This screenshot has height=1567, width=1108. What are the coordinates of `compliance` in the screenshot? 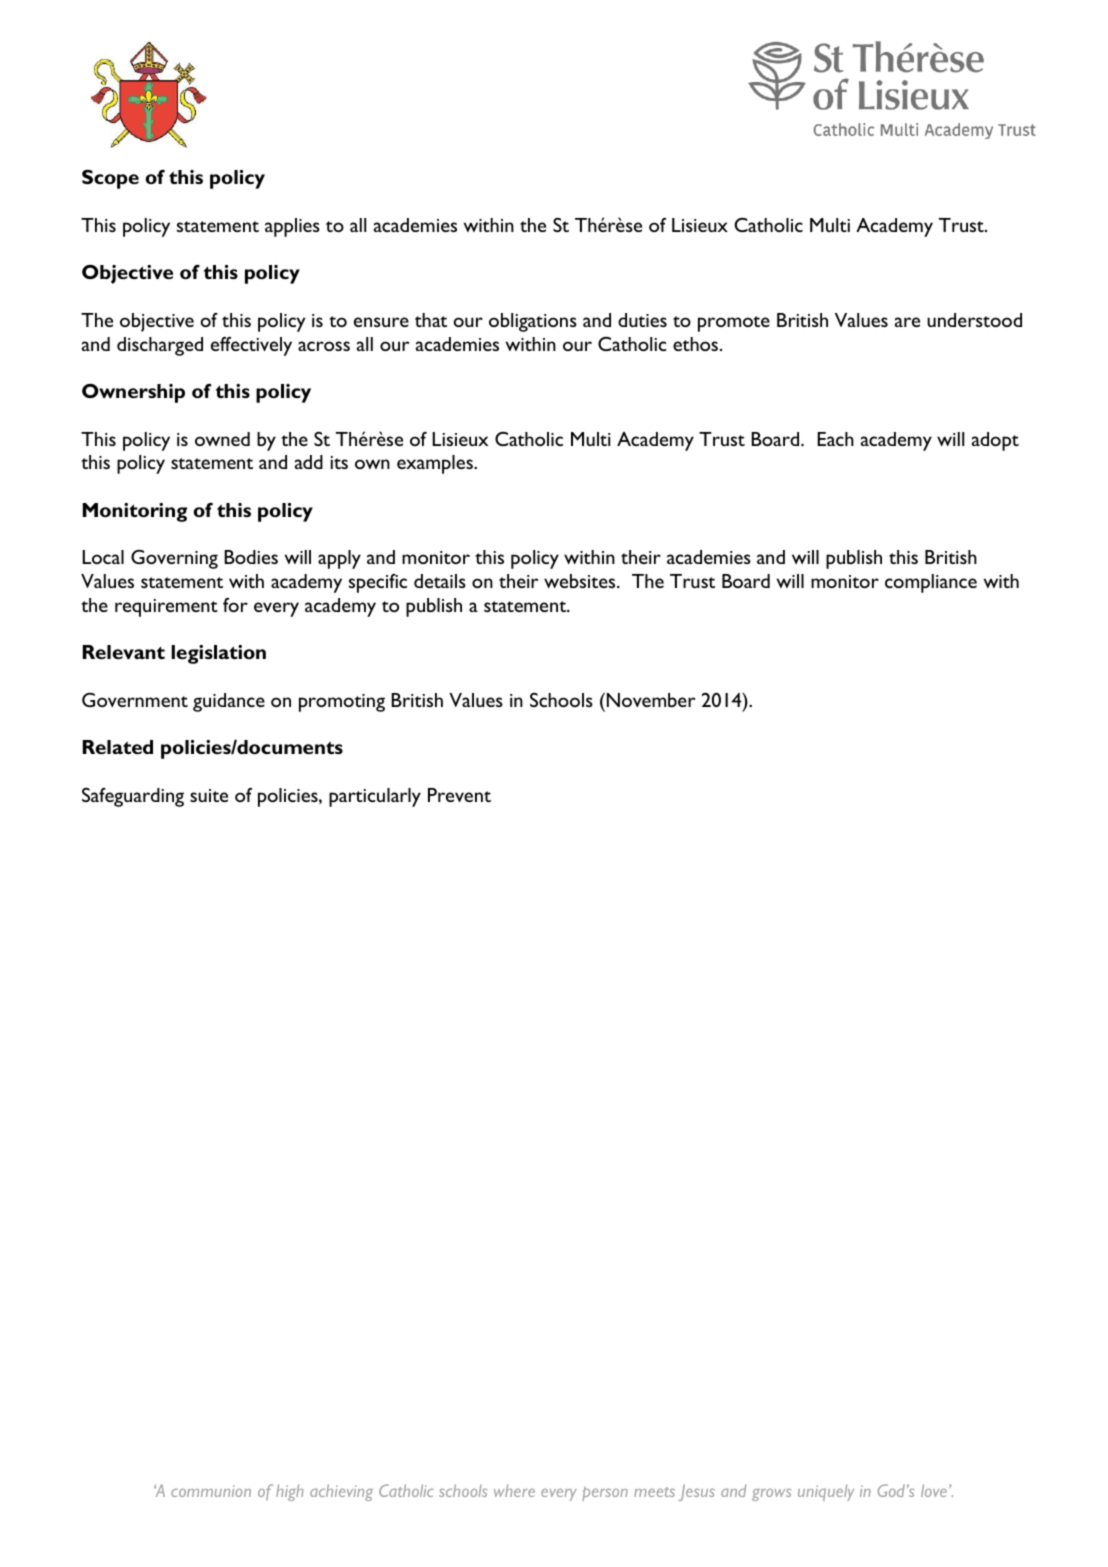 It's located at (931, 583).
